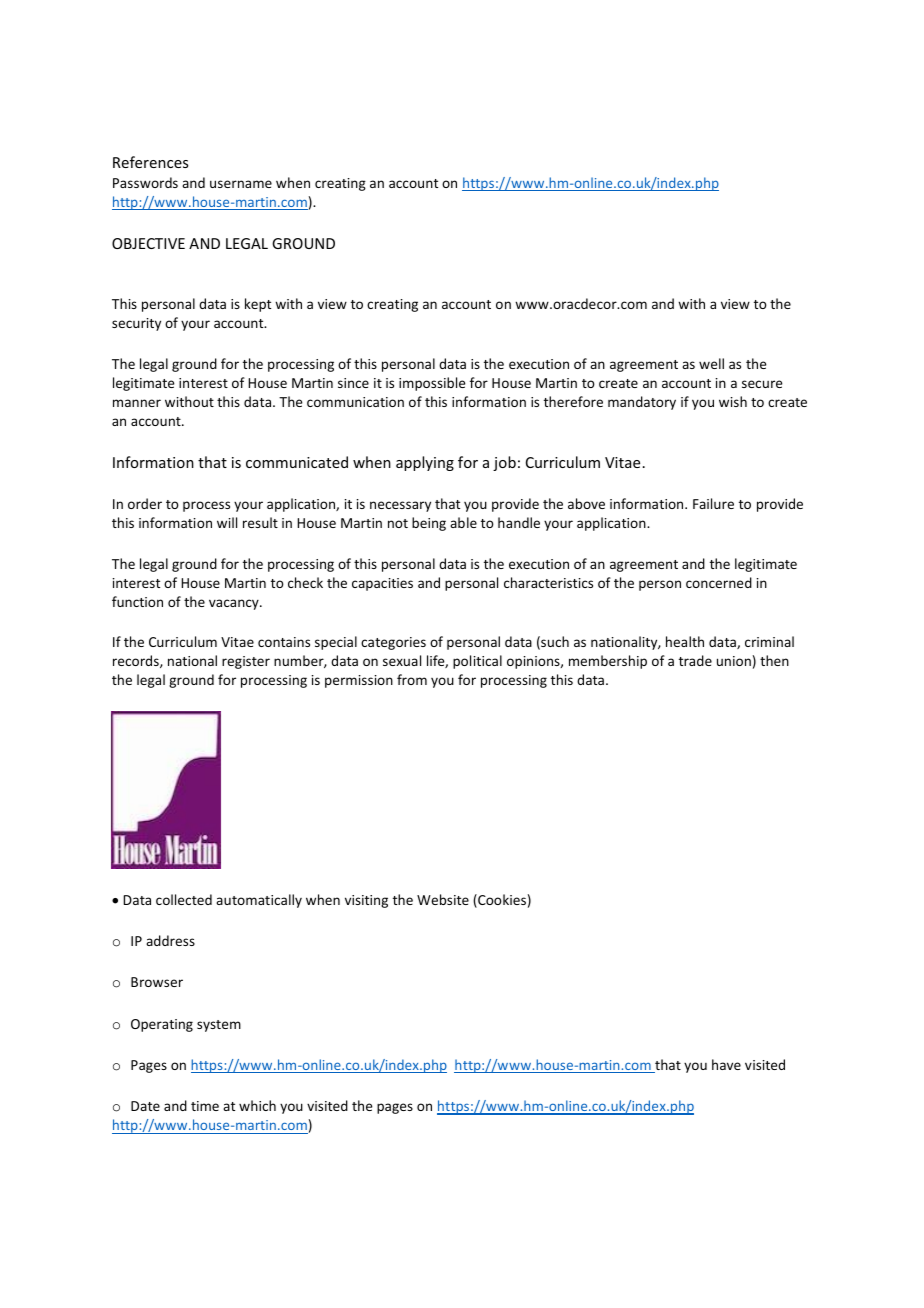 This screenshot has height=1308, width=924. I want to click on kept, so click(258, 305).
